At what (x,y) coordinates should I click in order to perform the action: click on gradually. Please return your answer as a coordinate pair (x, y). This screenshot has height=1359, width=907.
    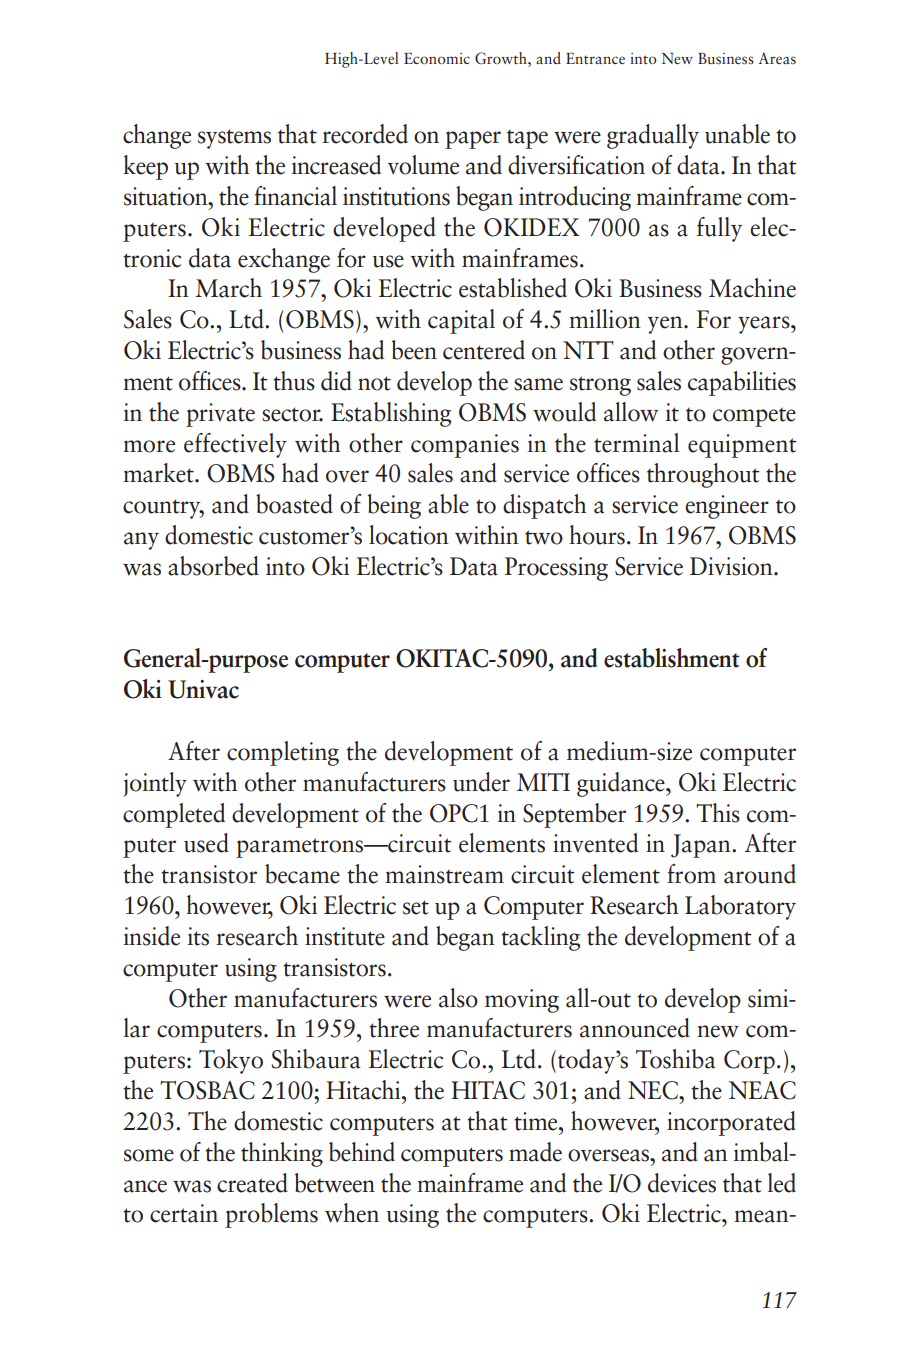
    Looking at the image, I should click on (653, 136).
